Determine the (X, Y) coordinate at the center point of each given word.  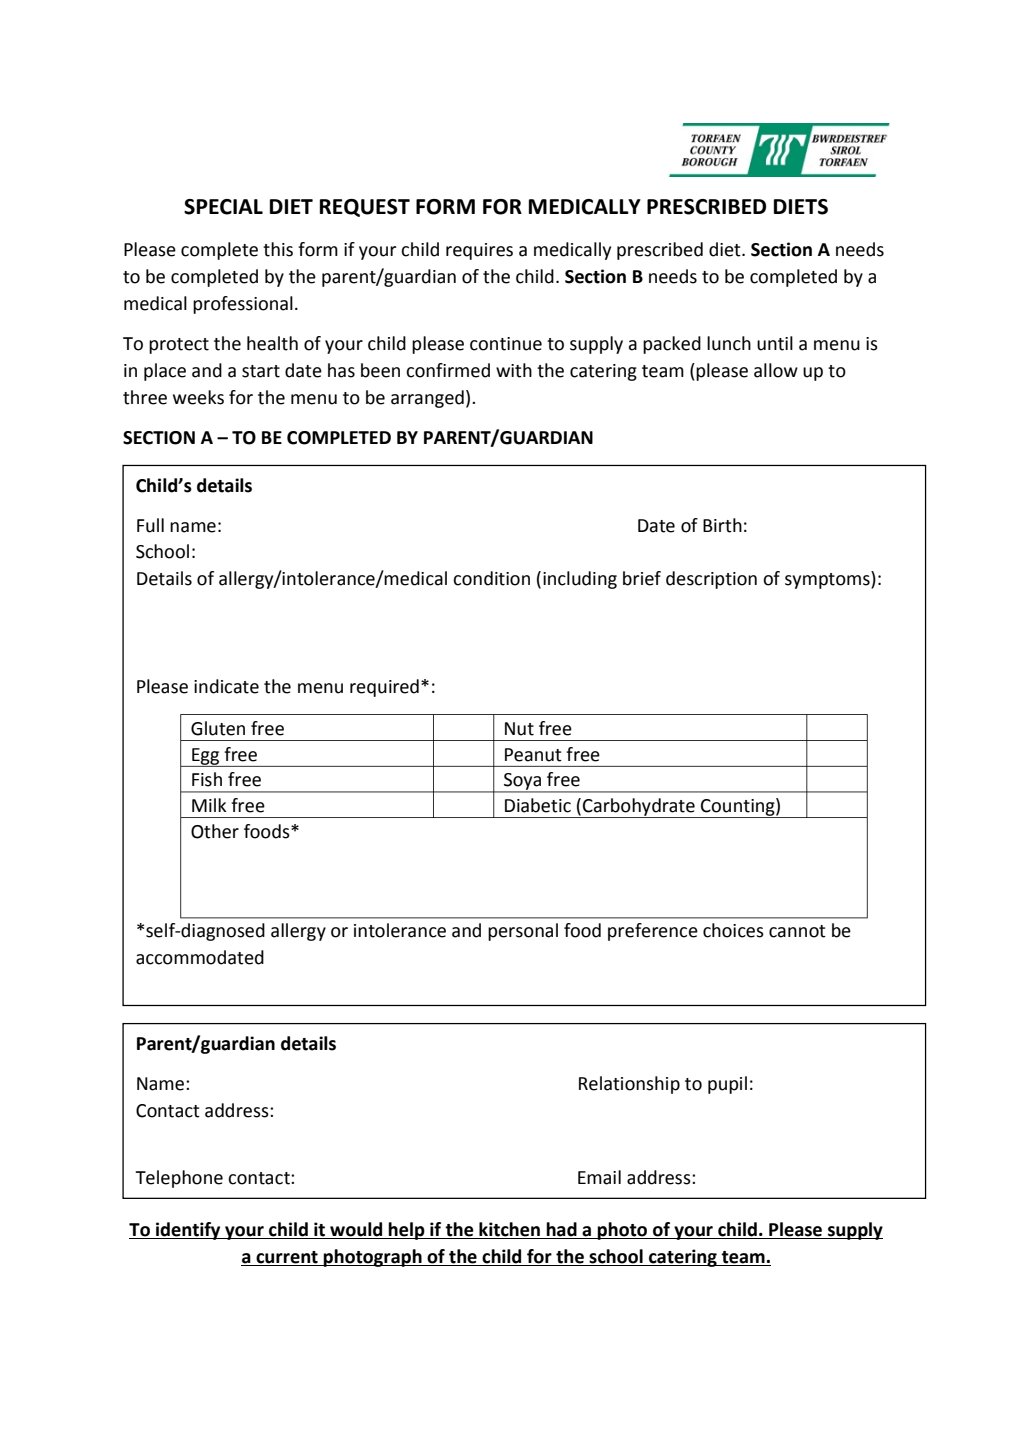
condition (491, 578)
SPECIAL (223, 207)
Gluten (218, 728)
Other (215, 831)
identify (188, 1231)
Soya (522, 782)
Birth (722, 525)
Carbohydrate (639, 808)
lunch (729, 343)
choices (733, 930)
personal (523, 932)
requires (479, 251)
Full (150, 525)
